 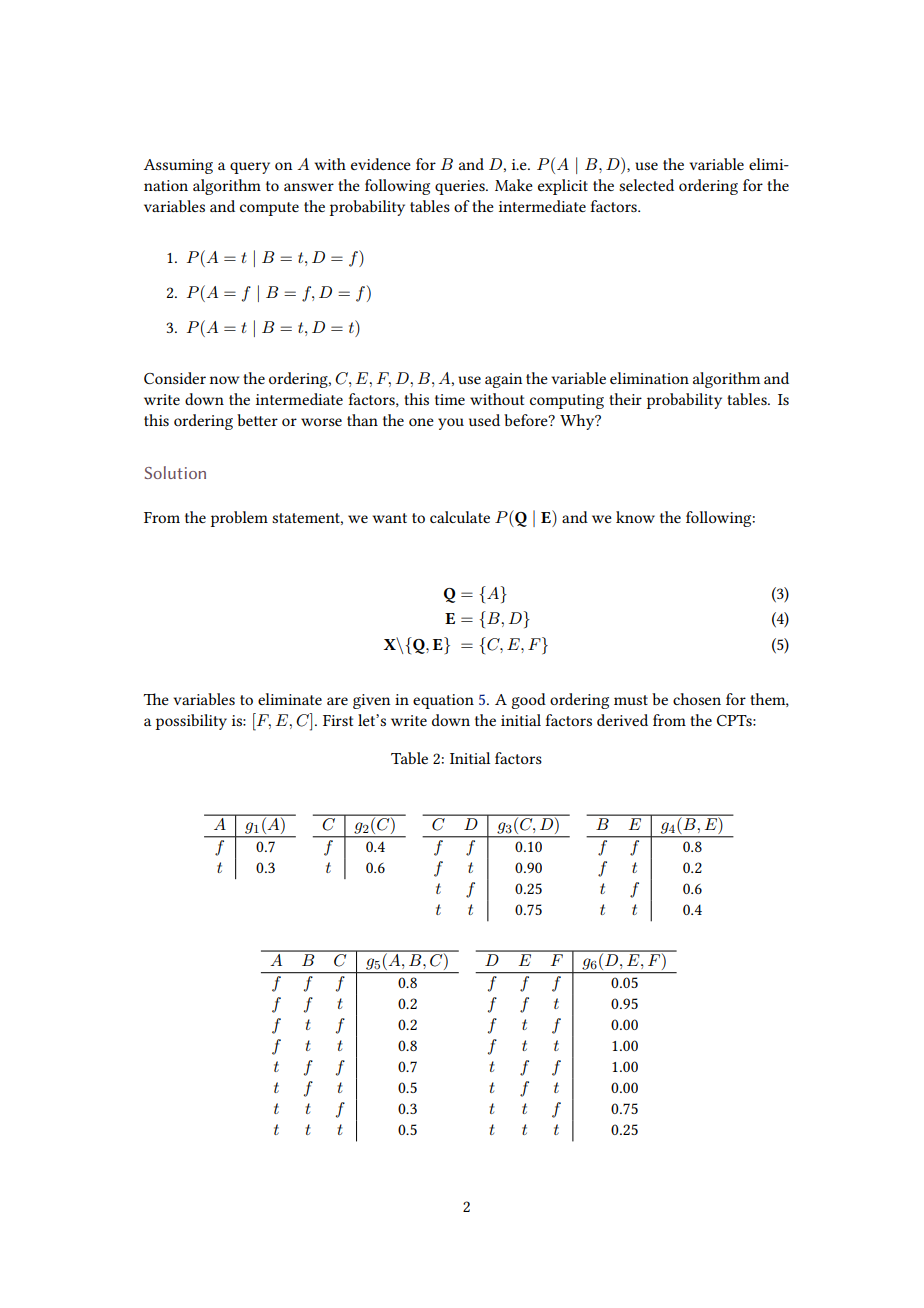 What do you see at coordinates (250, 168) in the screenshot?
I see `query` at bounding box center [250, 168].
